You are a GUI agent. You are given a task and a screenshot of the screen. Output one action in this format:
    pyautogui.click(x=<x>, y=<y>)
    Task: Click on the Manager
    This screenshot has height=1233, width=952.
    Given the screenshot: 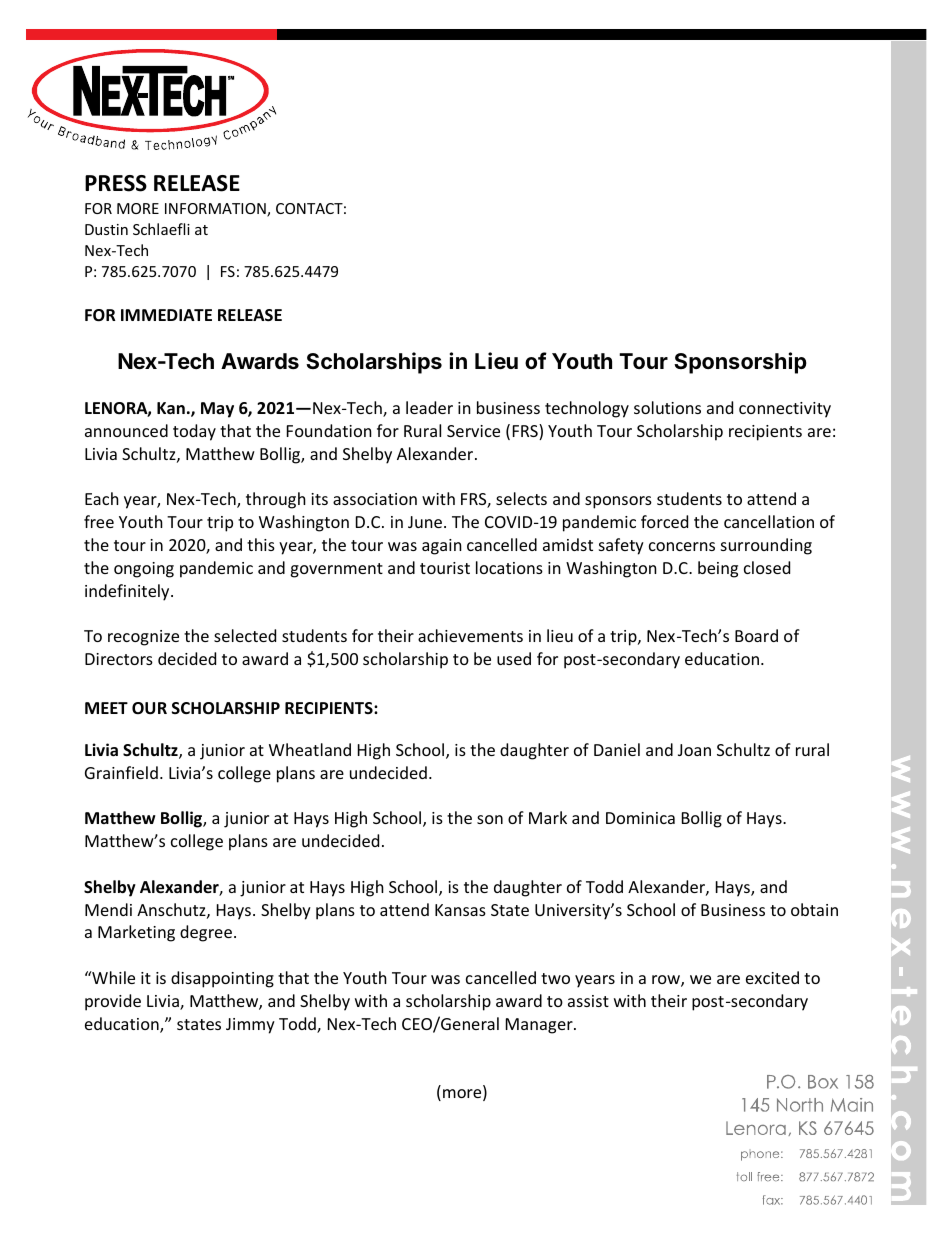 What is the action you would take?
    pyautogui.click(x=540, y=1026)
